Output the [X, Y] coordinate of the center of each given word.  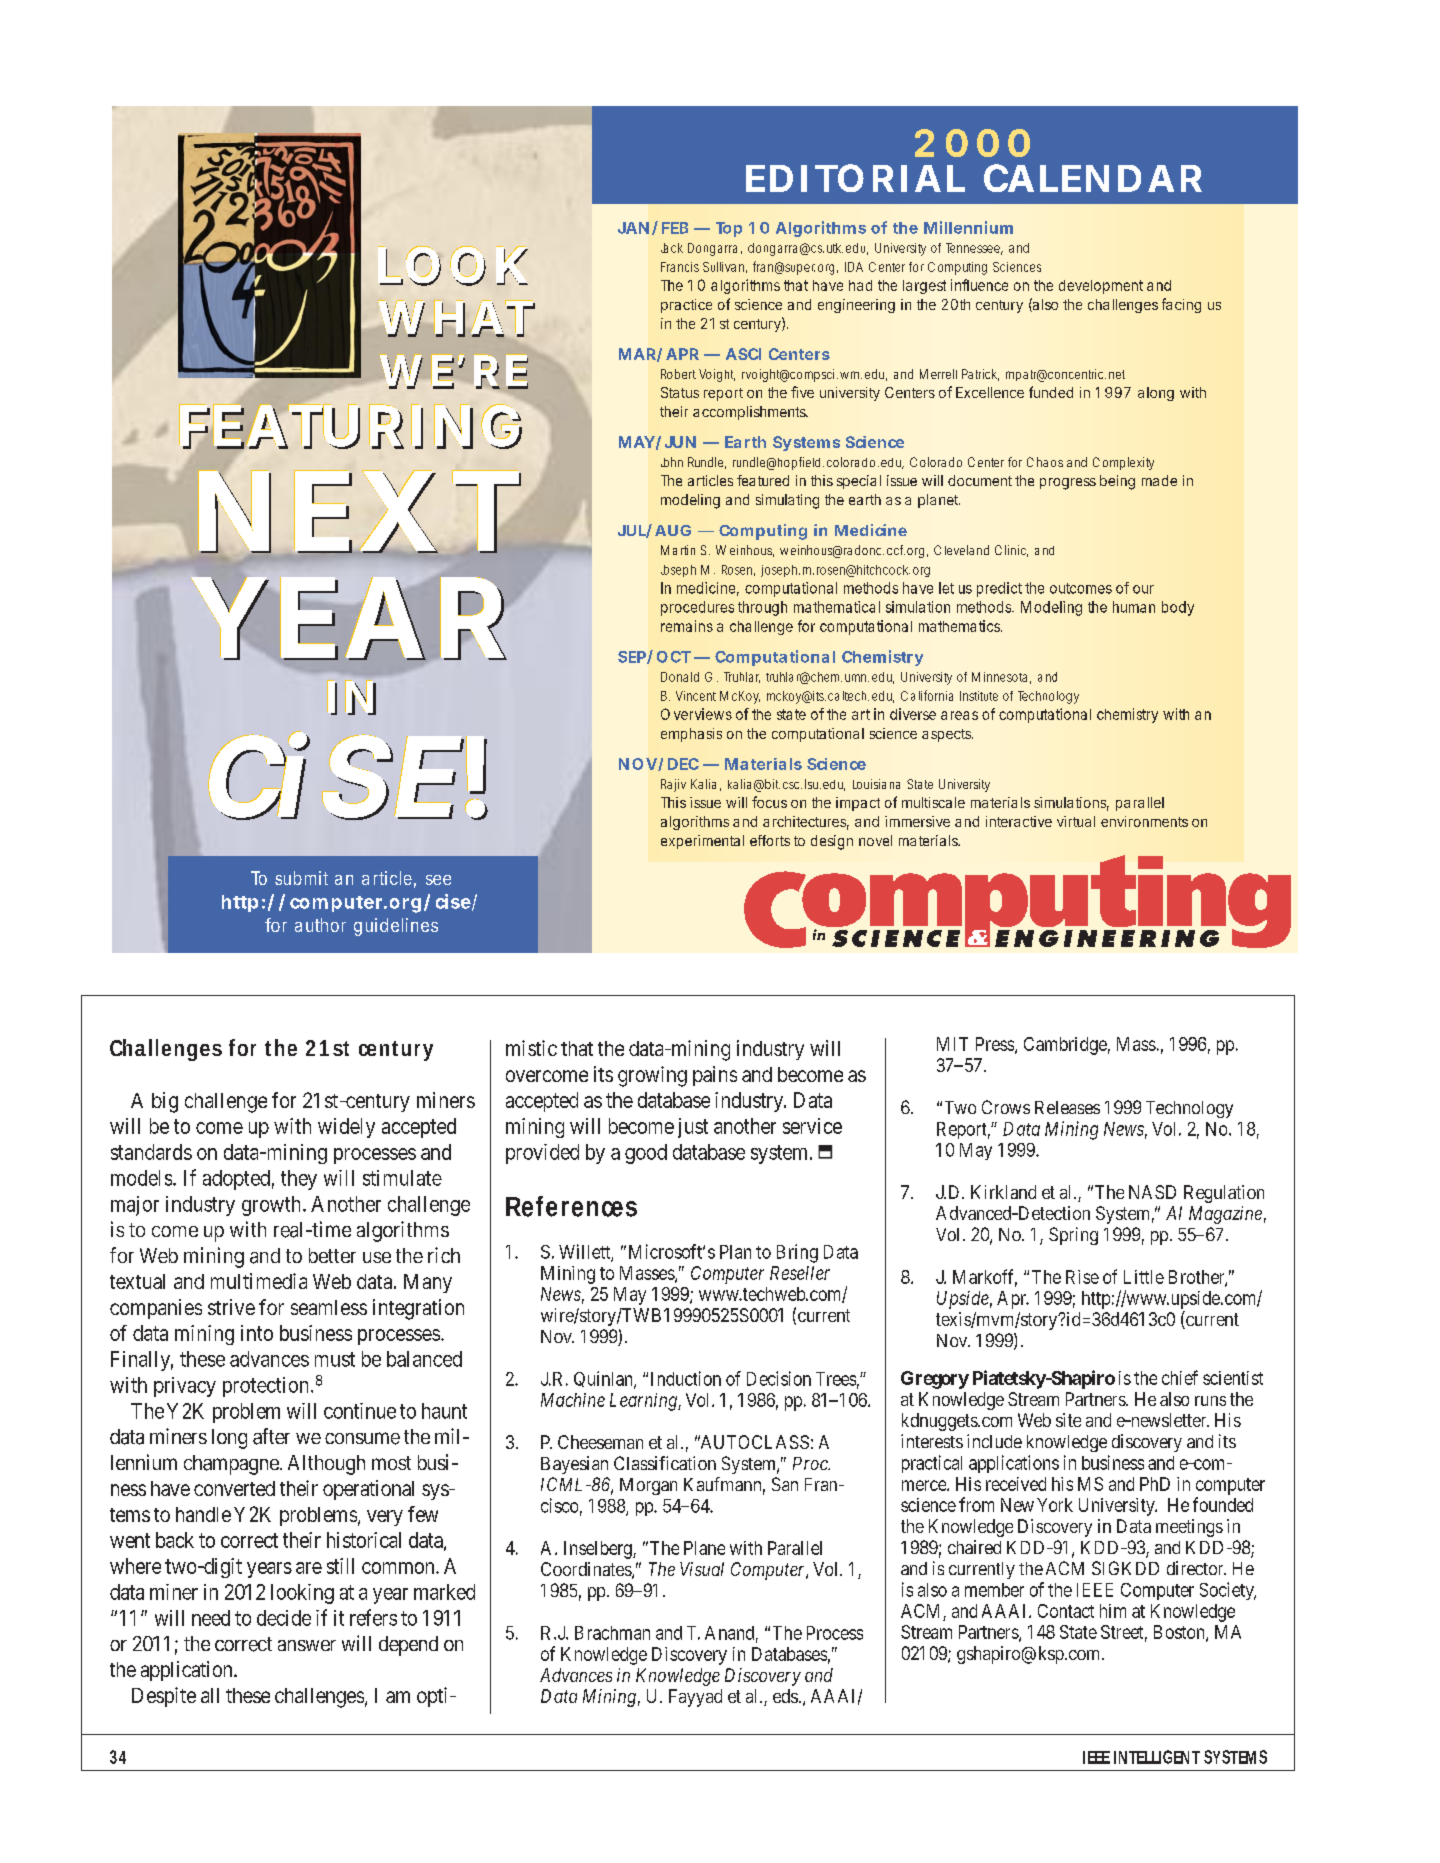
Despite [164, 1697]
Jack [672, 248]
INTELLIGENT [1157, 1757]
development [1101, 287]
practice [686, 306]
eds [785, 1696]
